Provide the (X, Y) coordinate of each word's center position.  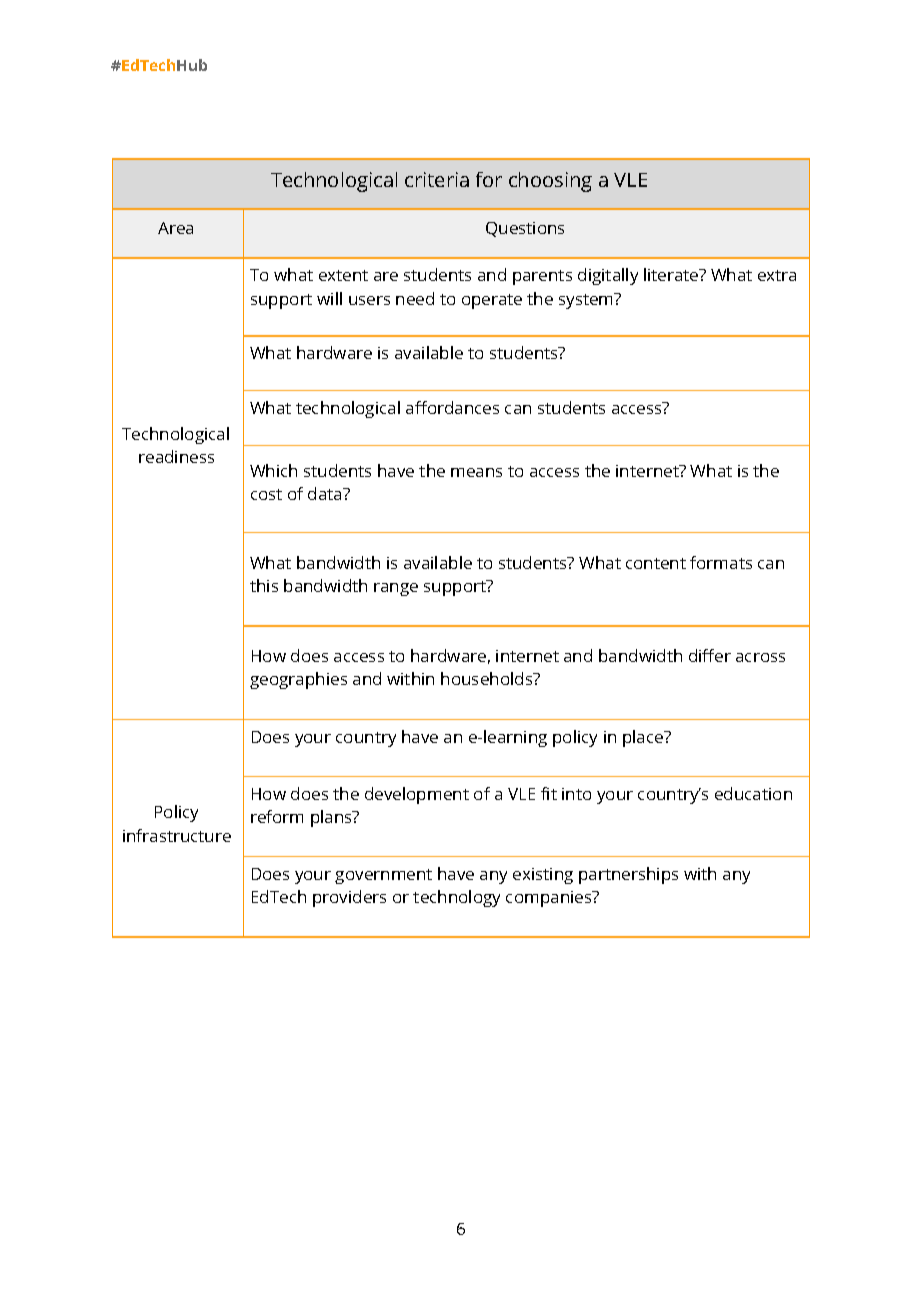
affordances (452, 407)
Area (175, 228)
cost (266, 494)
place (644, 738)
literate (672, 274)
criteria (437, 179)
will (329, 298)
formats (721, 562)
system (587, 301)
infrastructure (177, 835)
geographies (298, 680)
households (488, 678)
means (476, 472)
